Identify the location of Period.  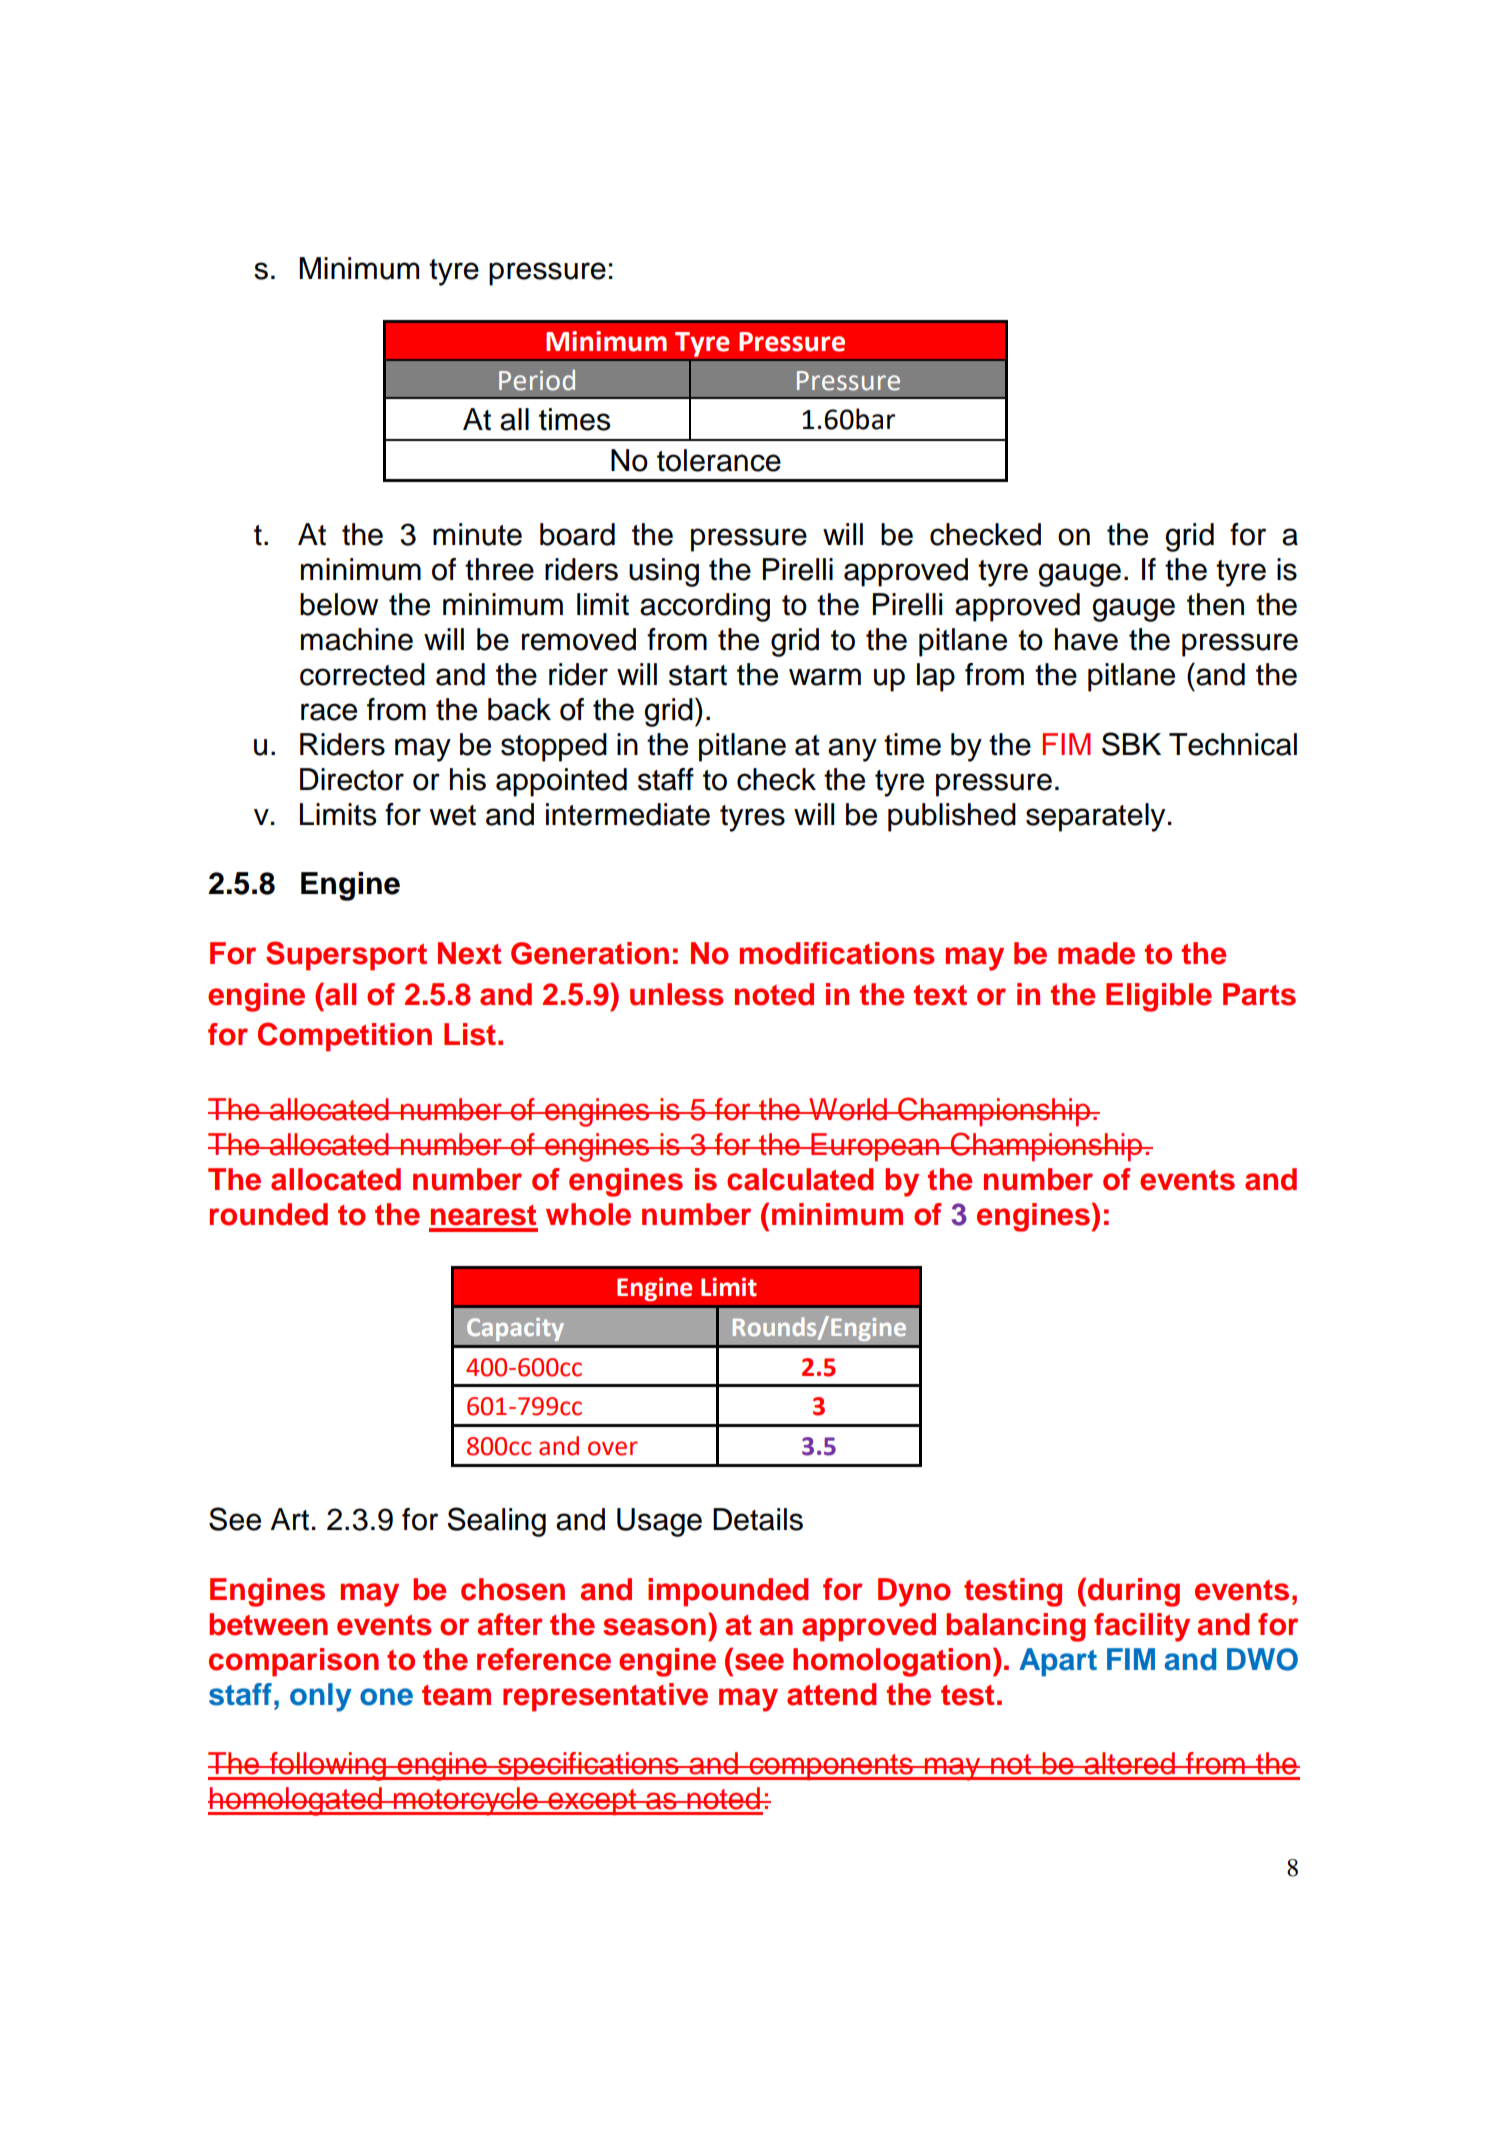
(537, 380).
